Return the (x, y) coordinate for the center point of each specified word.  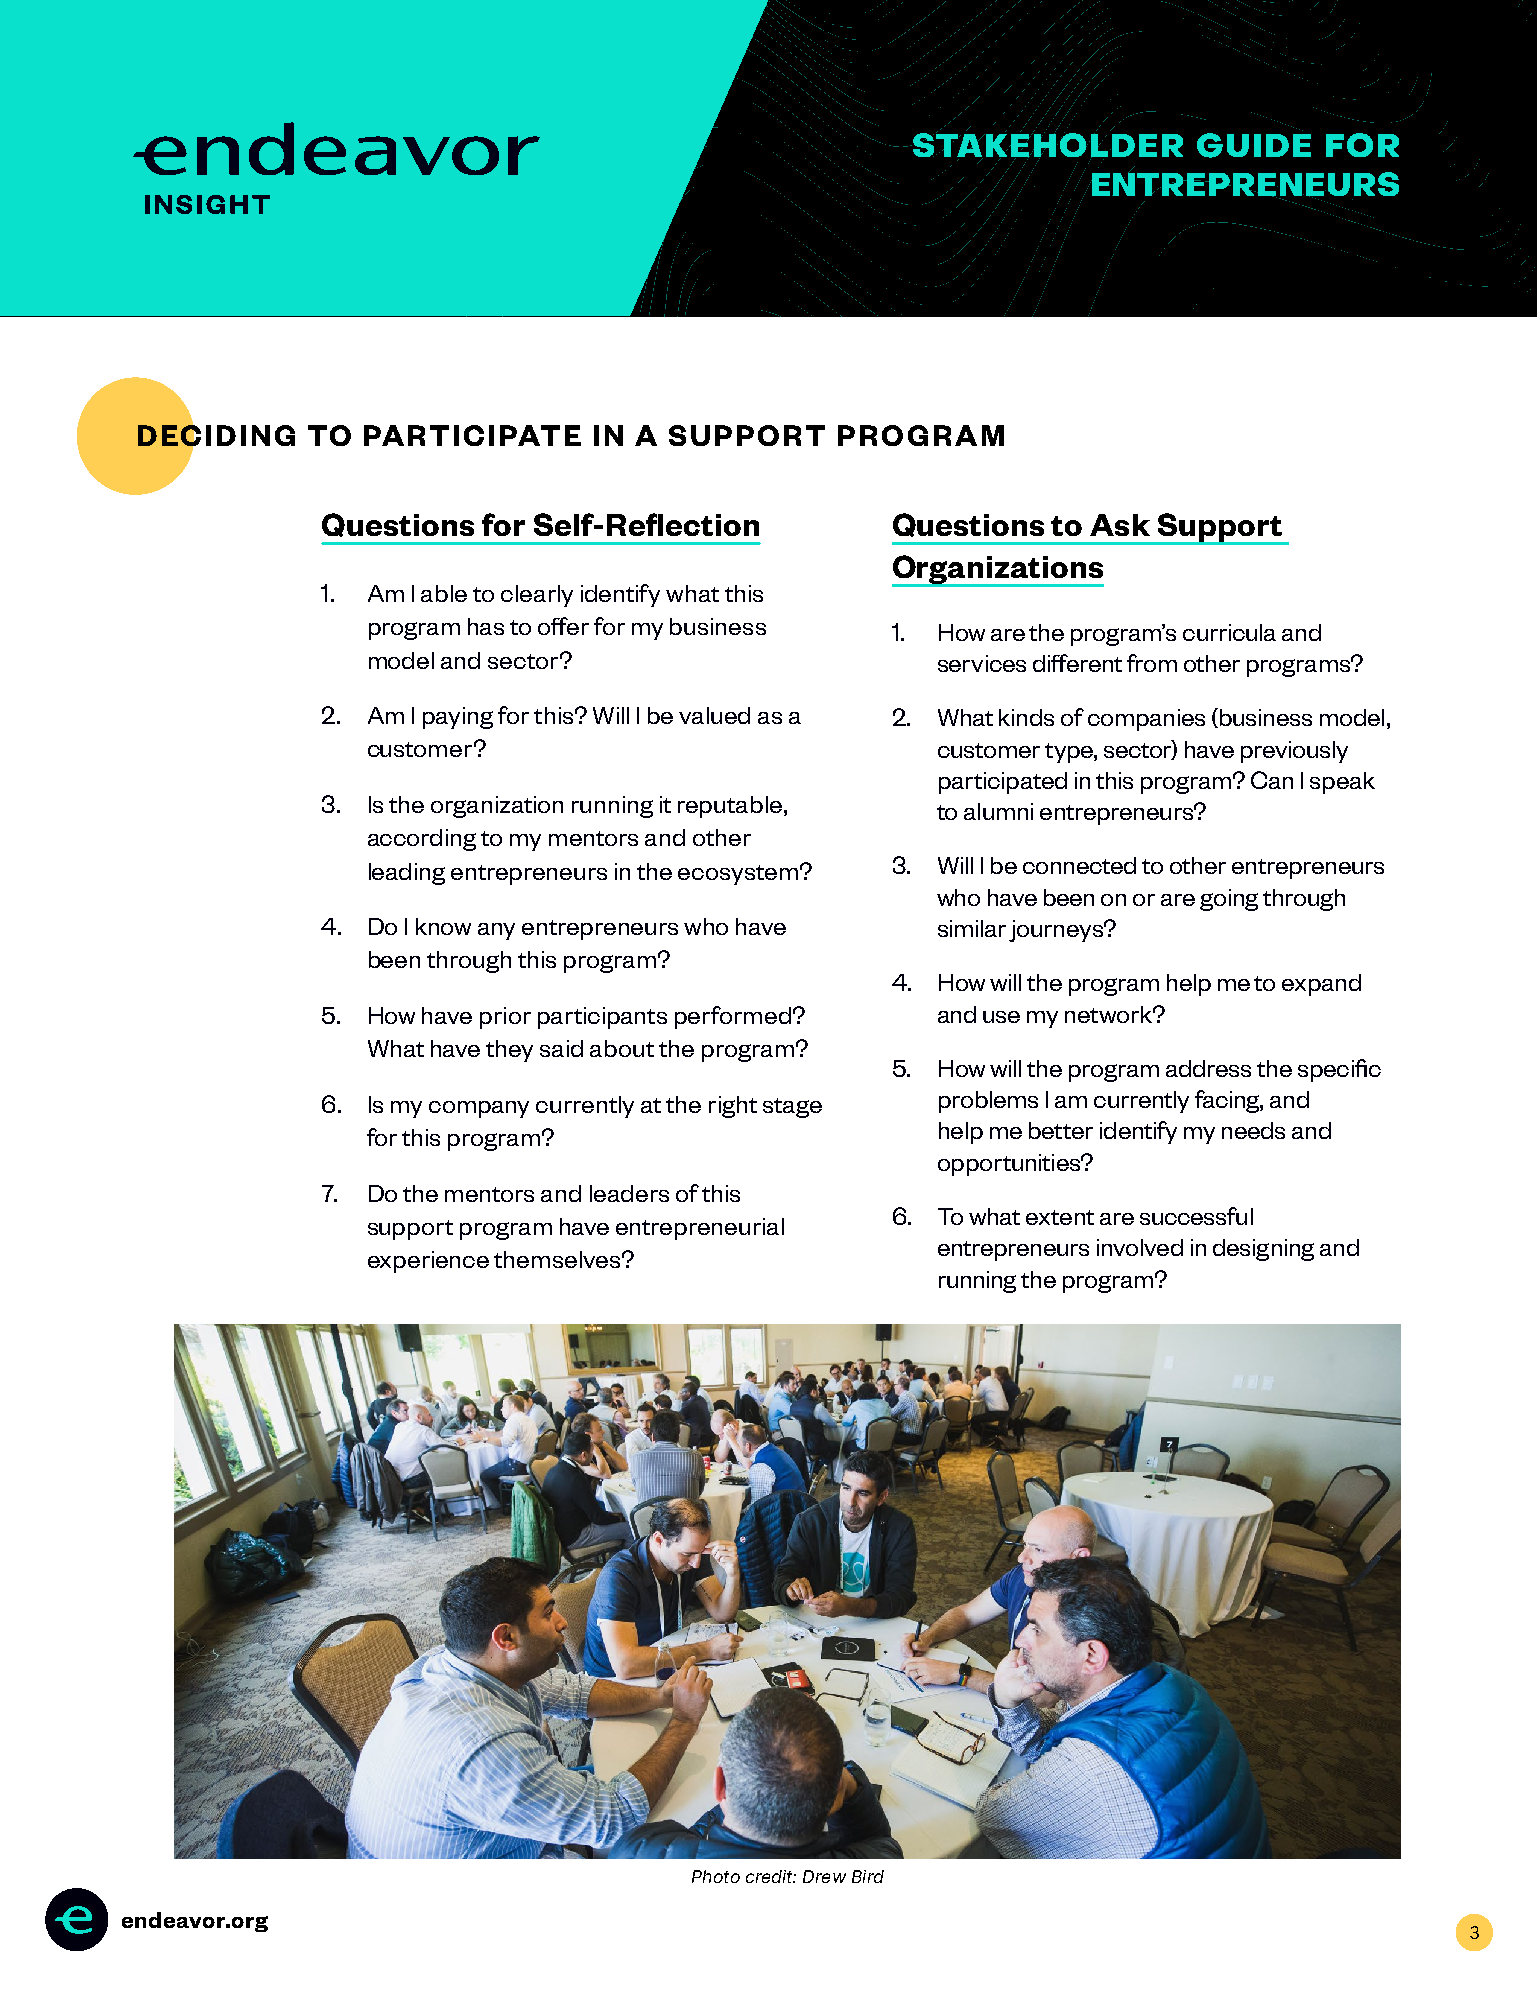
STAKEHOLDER (1046, 145)
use (1001, 1017)
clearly (537, 596)
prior (505, 1018)
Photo (716, 1876)
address (1208, 1068)
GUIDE (1254, 145)
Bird (868, 1876)
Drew (824, 1876)
